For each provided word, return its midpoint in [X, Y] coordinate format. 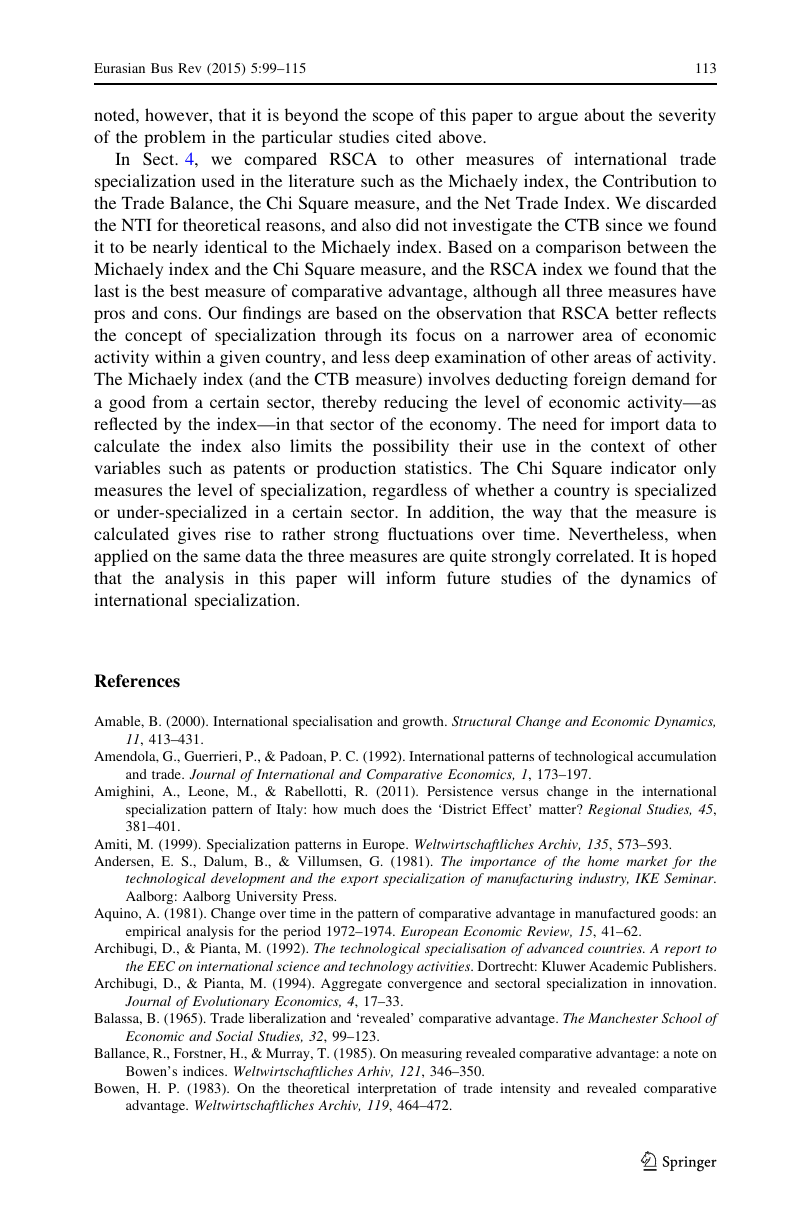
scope [393, 118]
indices [204, 1071]
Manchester [623, 1018]
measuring [431, 1054]
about [604, 114]
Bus [162, 68]
